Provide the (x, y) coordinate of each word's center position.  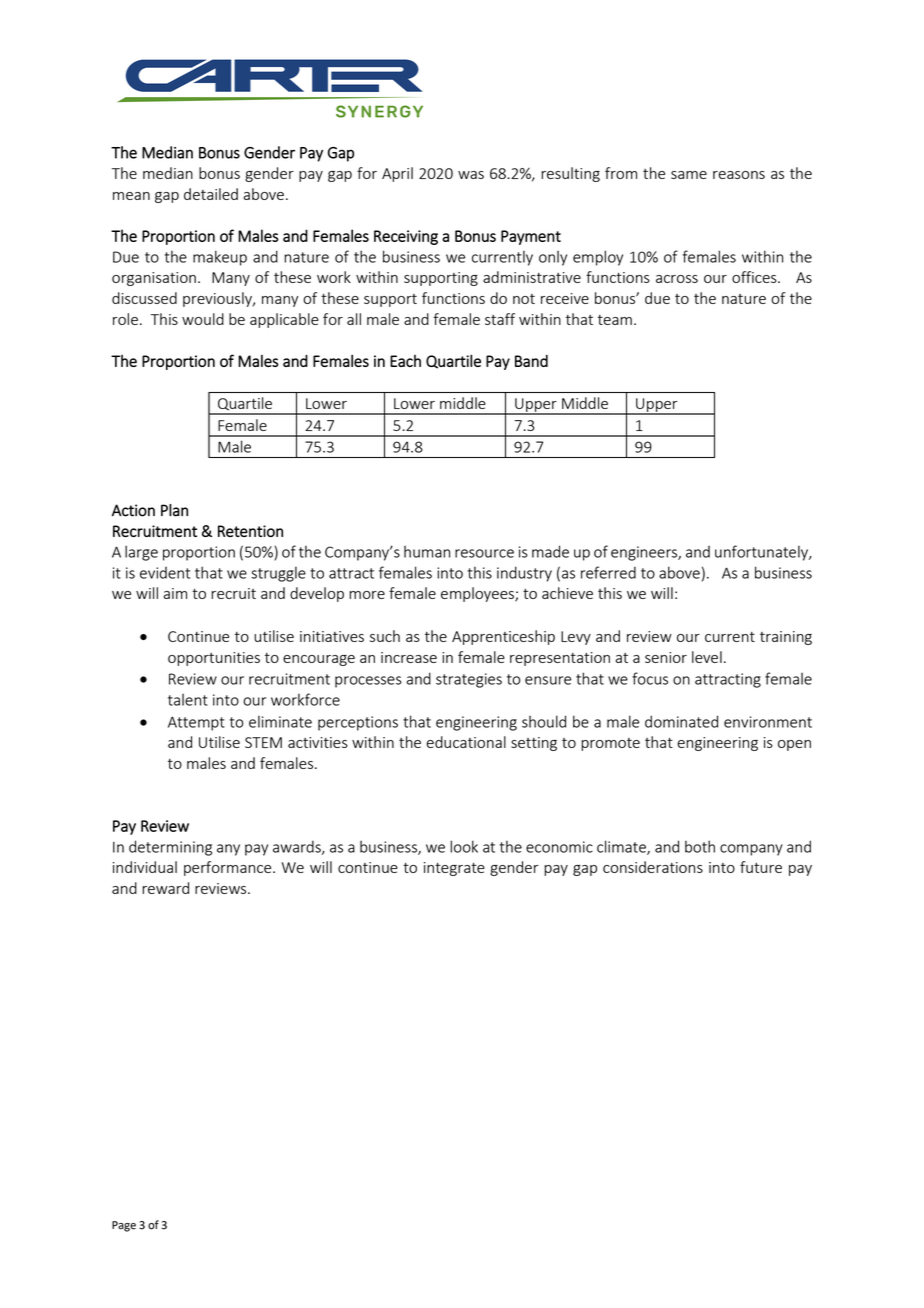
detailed (211, 194)
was (471, 175)
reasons (739, 175)
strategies (469, 680)
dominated (681, 721)
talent (188, 700)
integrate (454, 869)
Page (124, 1226)
